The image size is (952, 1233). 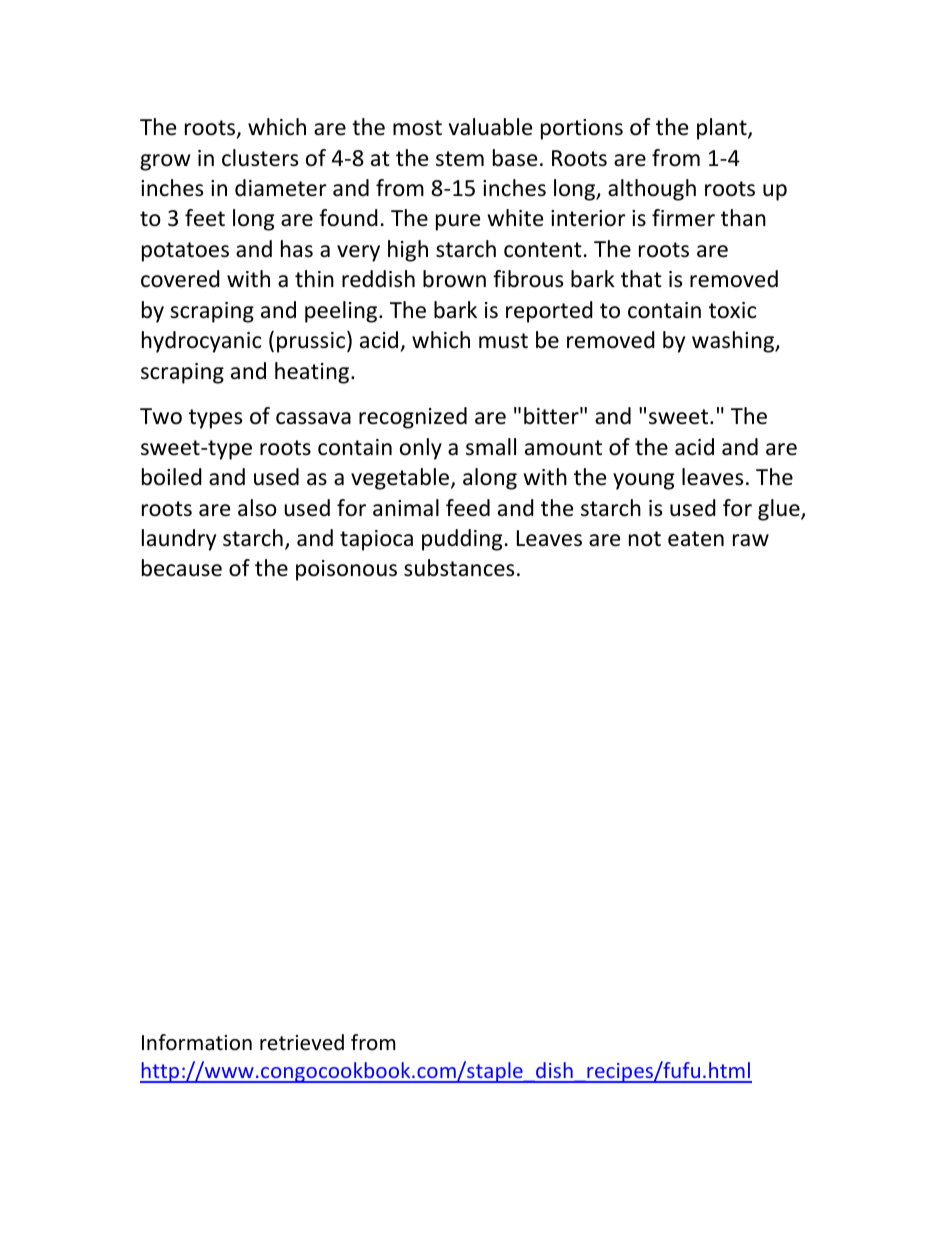 I want to click on eaten, so click(x=696, y=539).
